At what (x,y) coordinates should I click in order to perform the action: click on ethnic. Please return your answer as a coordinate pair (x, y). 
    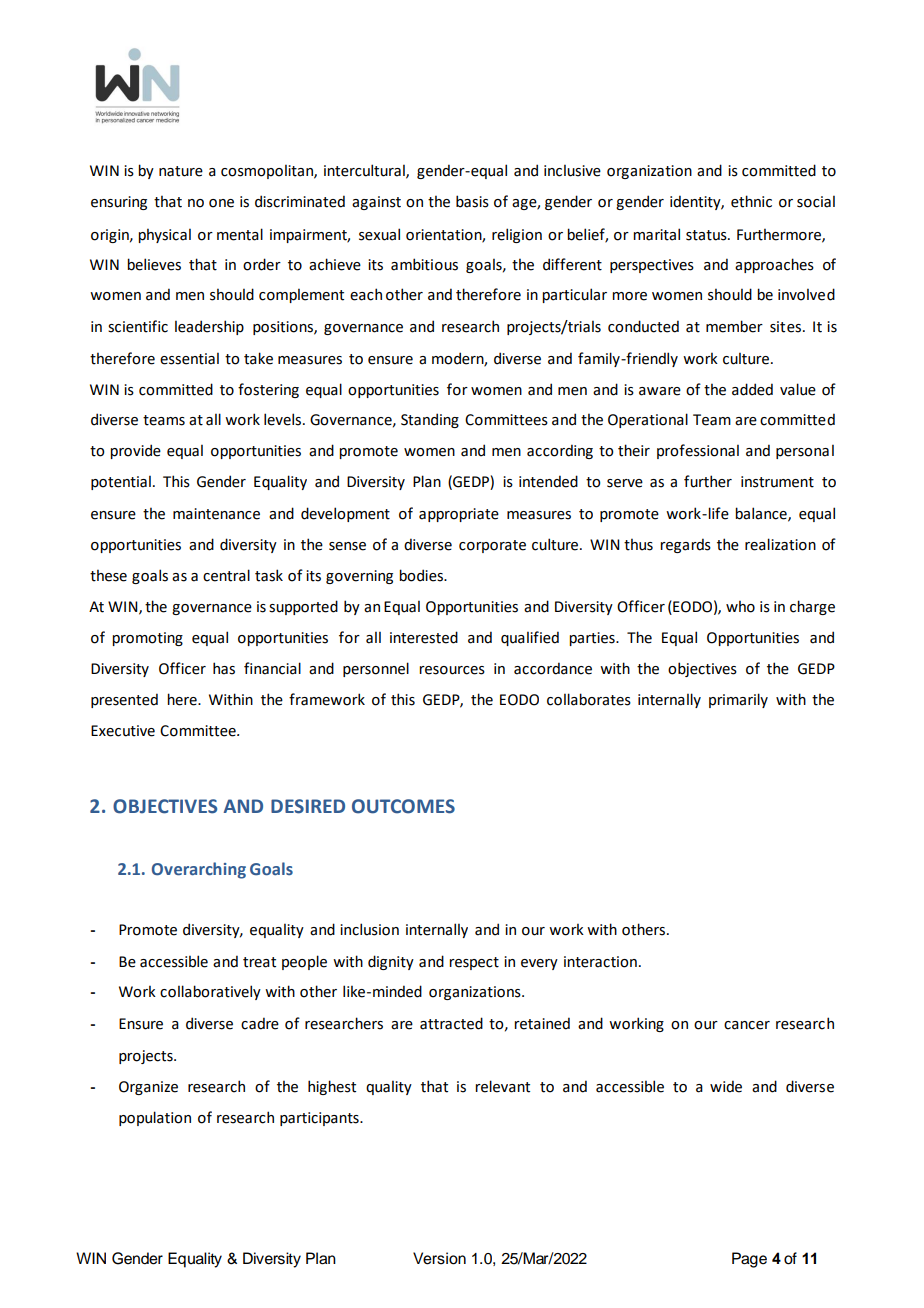
    Looking at the image, I should click on (751, 201).
